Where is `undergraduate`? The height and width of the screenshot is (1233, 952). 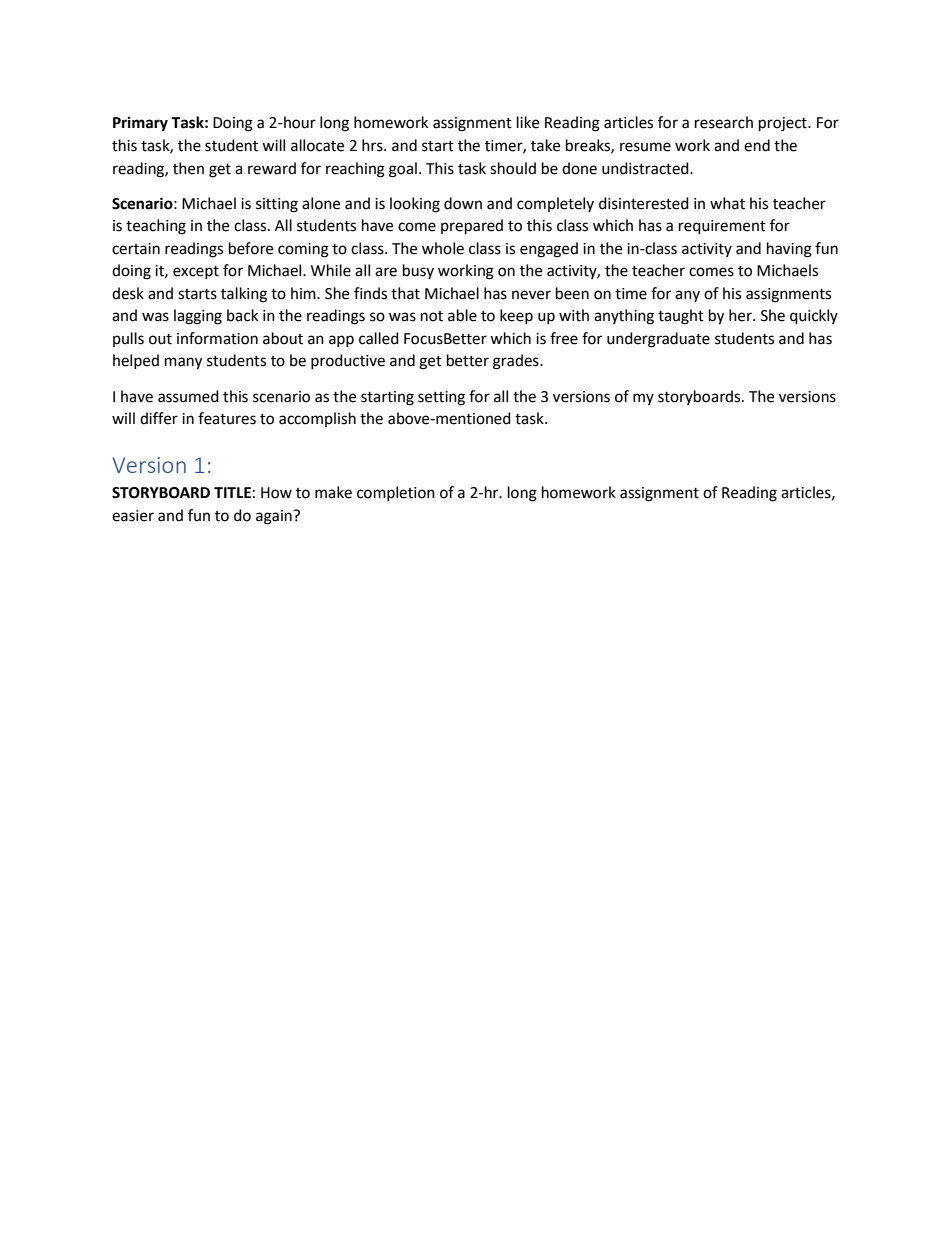
undergraduate is located at coordinates (658, 340).
